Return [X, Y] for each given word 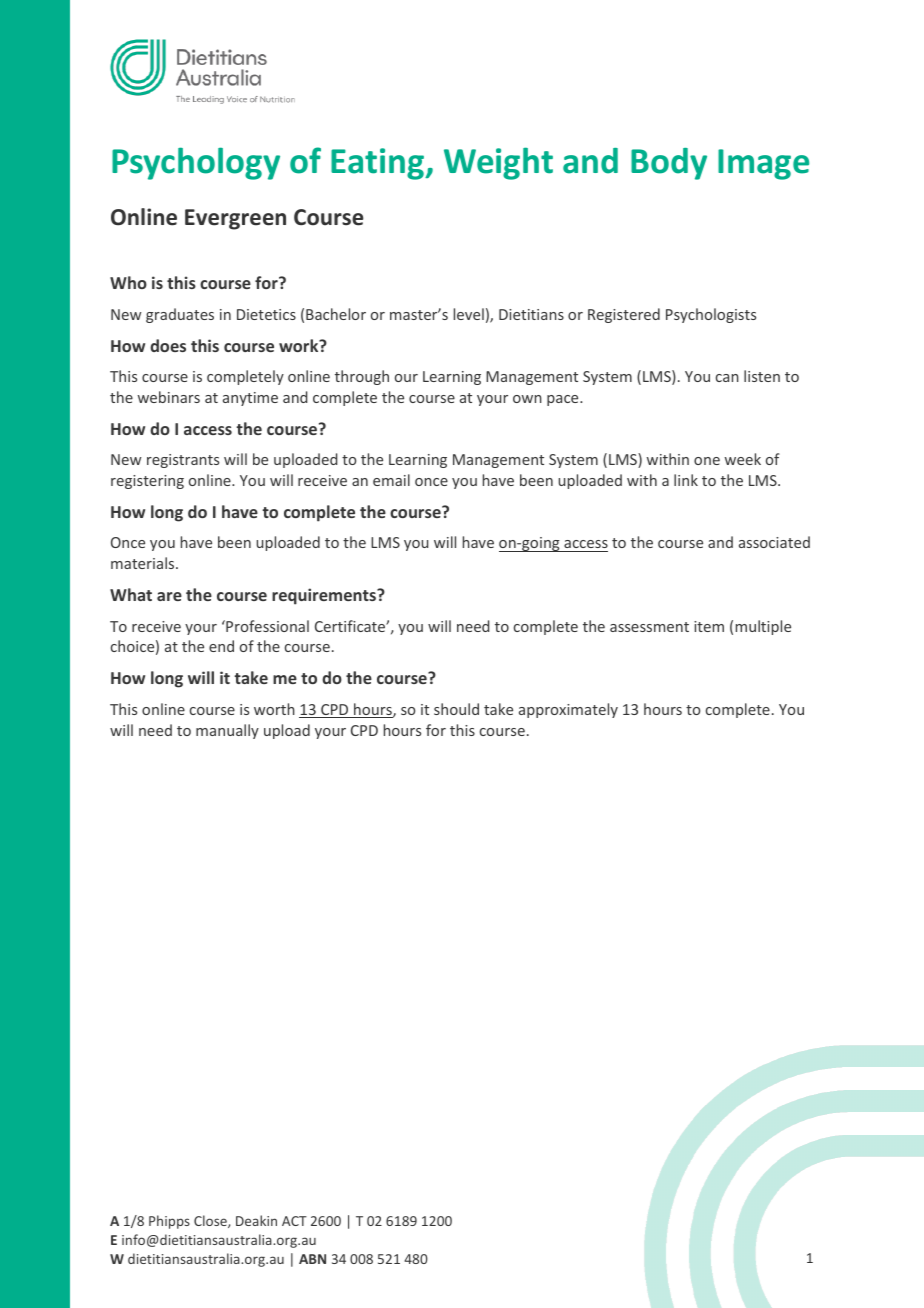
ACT [294, 1221]
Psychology [196, 163]
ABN [312, 1259]
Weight [498, 163]
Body [669, 164]
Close [211, 1221]
